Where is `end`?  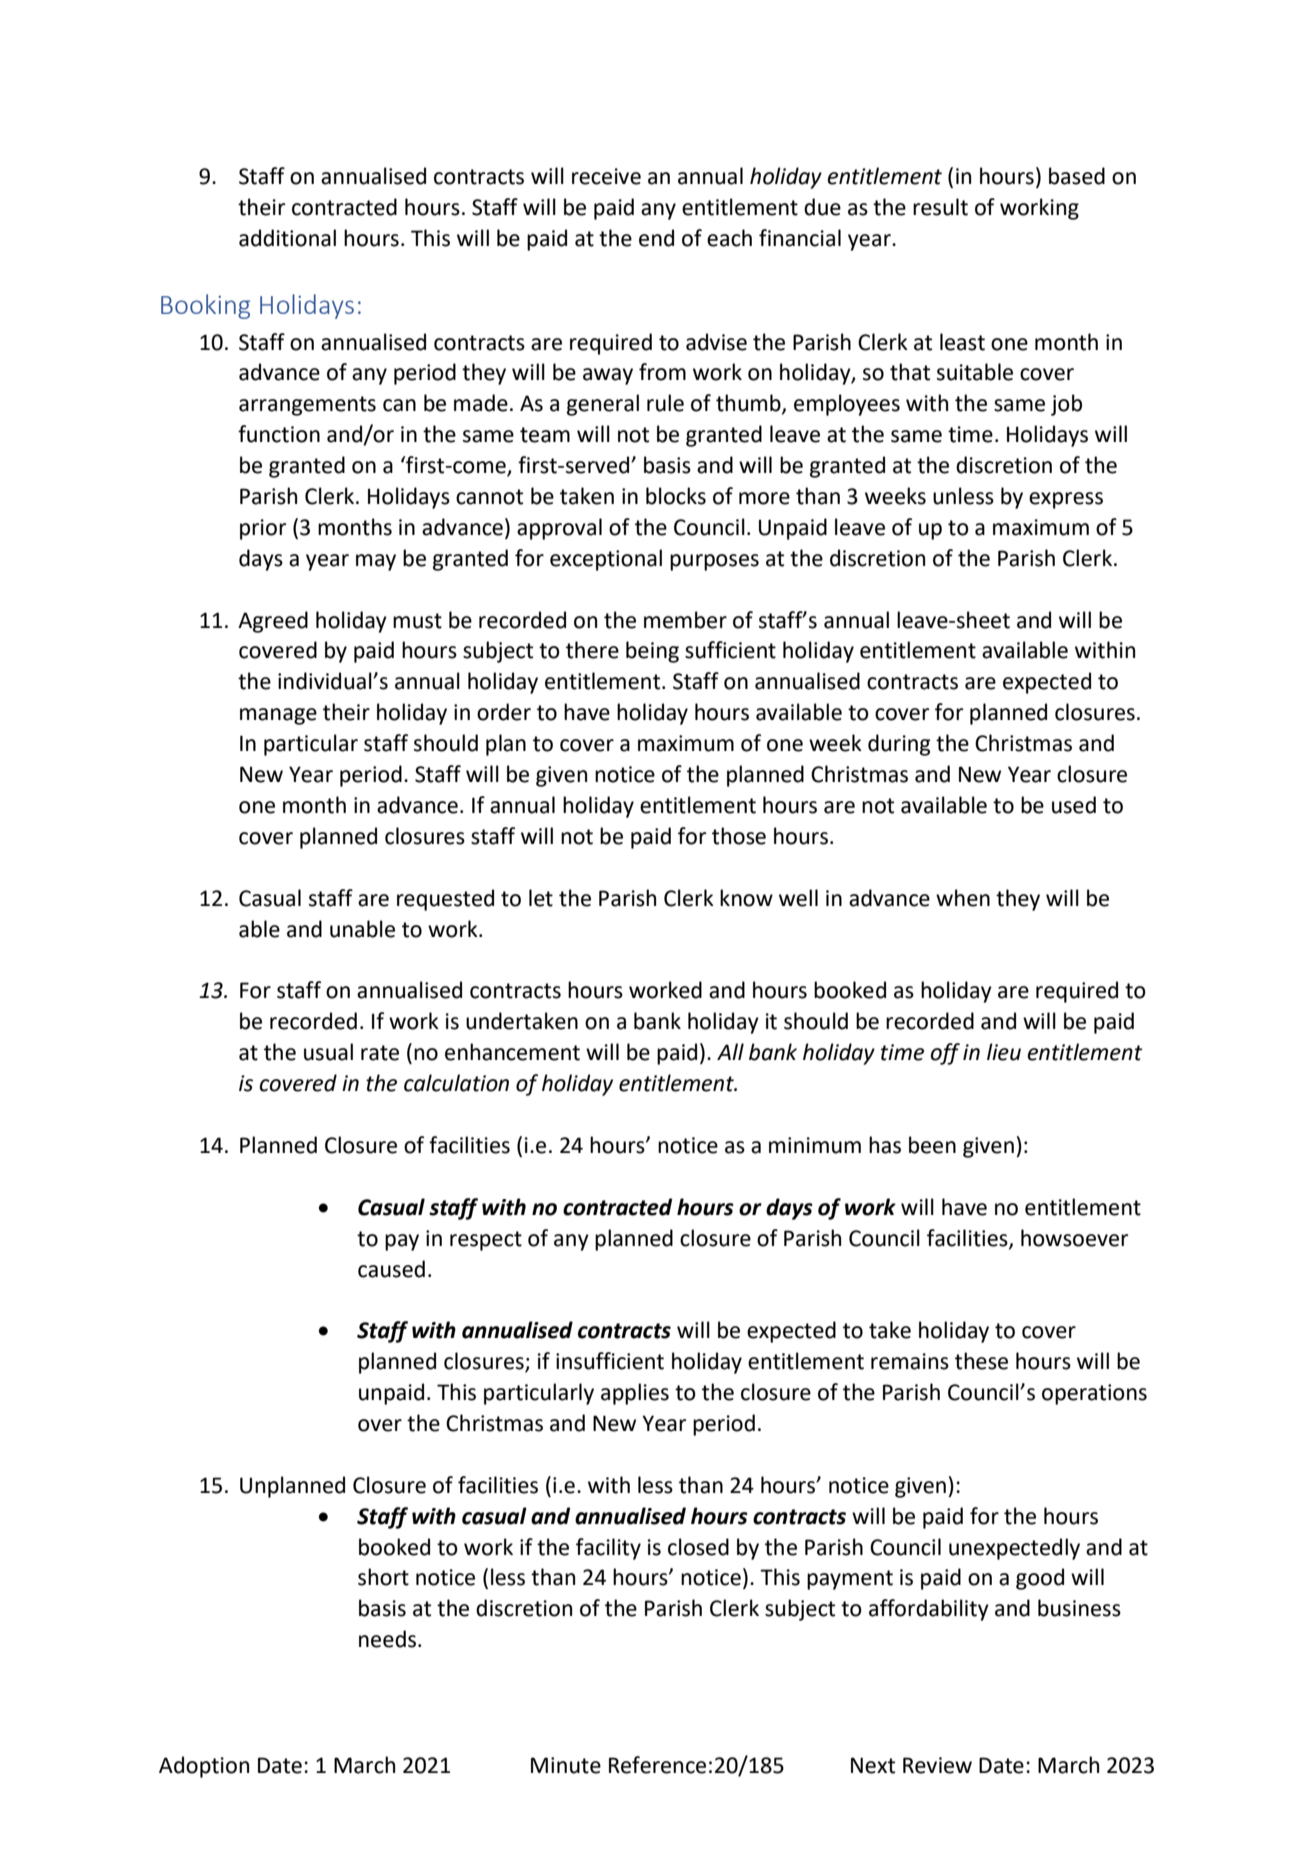 end is located at coordinates (656, 238).
